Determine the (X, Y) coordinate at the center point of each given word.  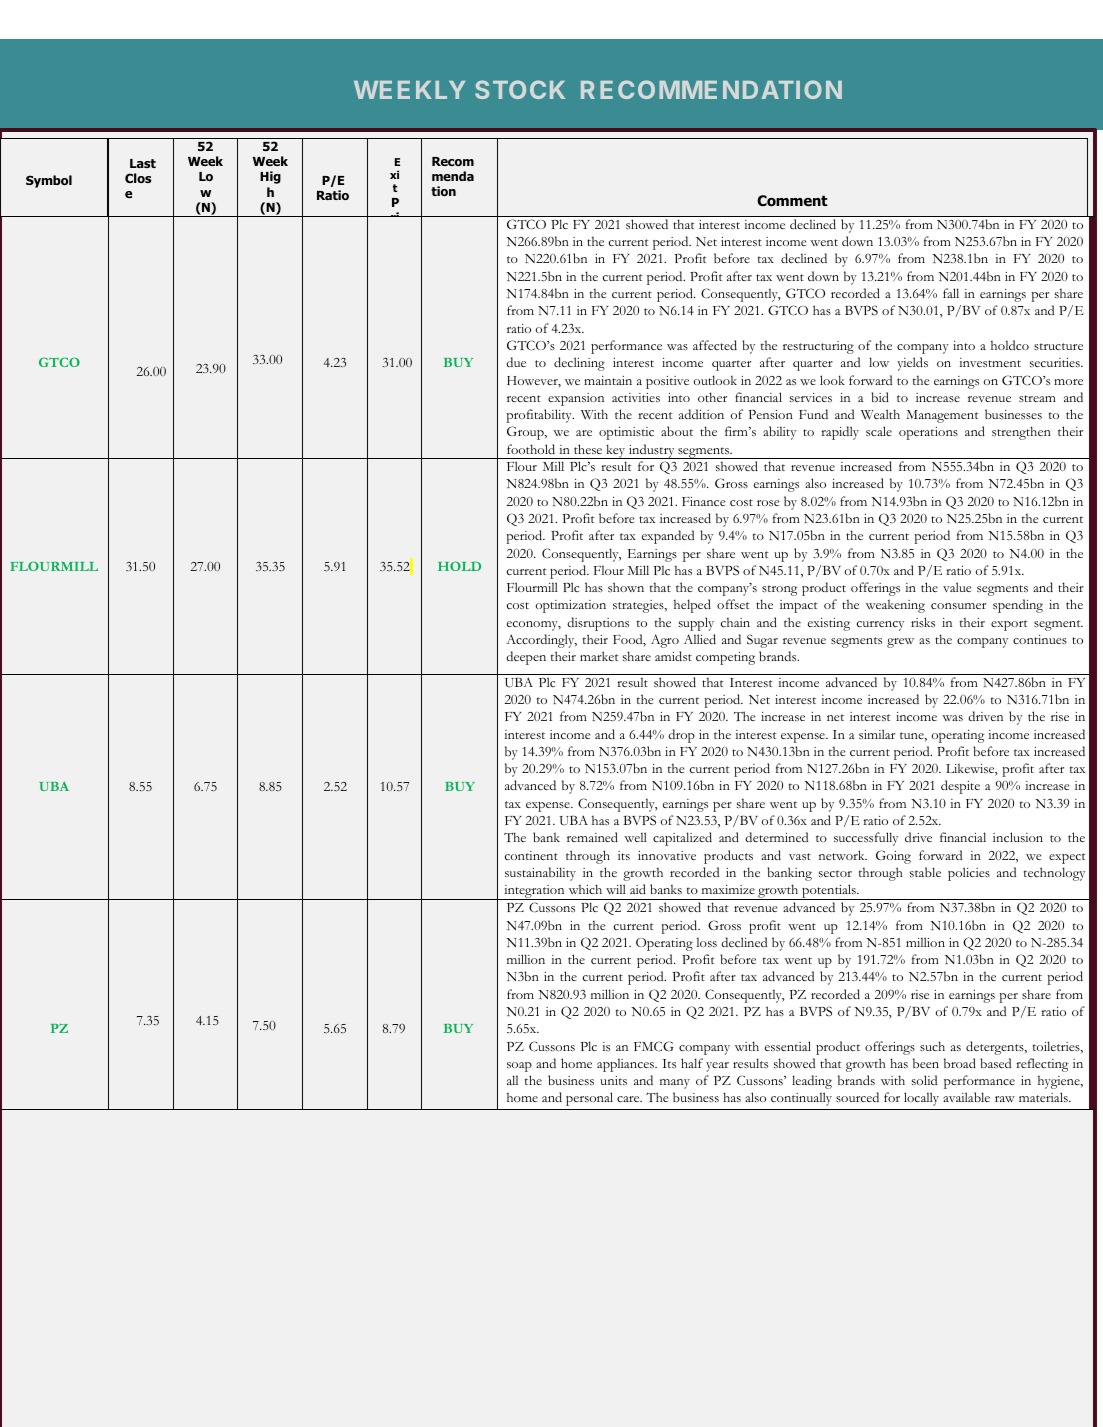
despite (960, 787)
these (588, 449)
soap (519, 1067)
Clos (138, 178)
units (613, 1080)
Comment (792, 201)
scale (879, 431)
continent (531, 855)
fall (951, 293)
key (616, 451)
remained (592, 837)
